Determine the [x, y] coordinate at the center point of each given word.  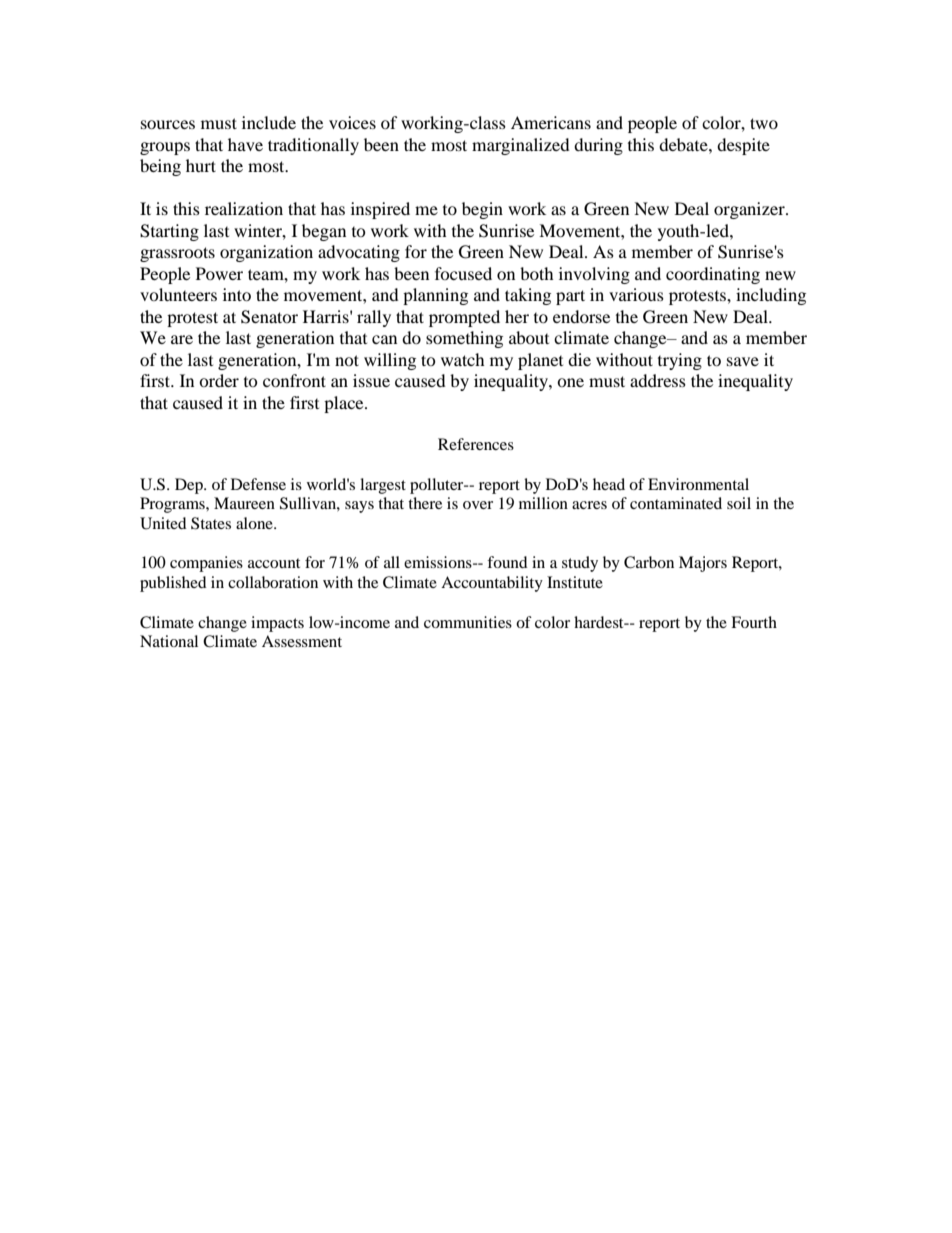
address [658, 380]
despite [743, 146]
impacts [277, 624]
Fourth [754, 622]
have [245, 144]
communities [468, 622]
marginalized [521, 146]
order [219, 380]
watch [463, 359]
